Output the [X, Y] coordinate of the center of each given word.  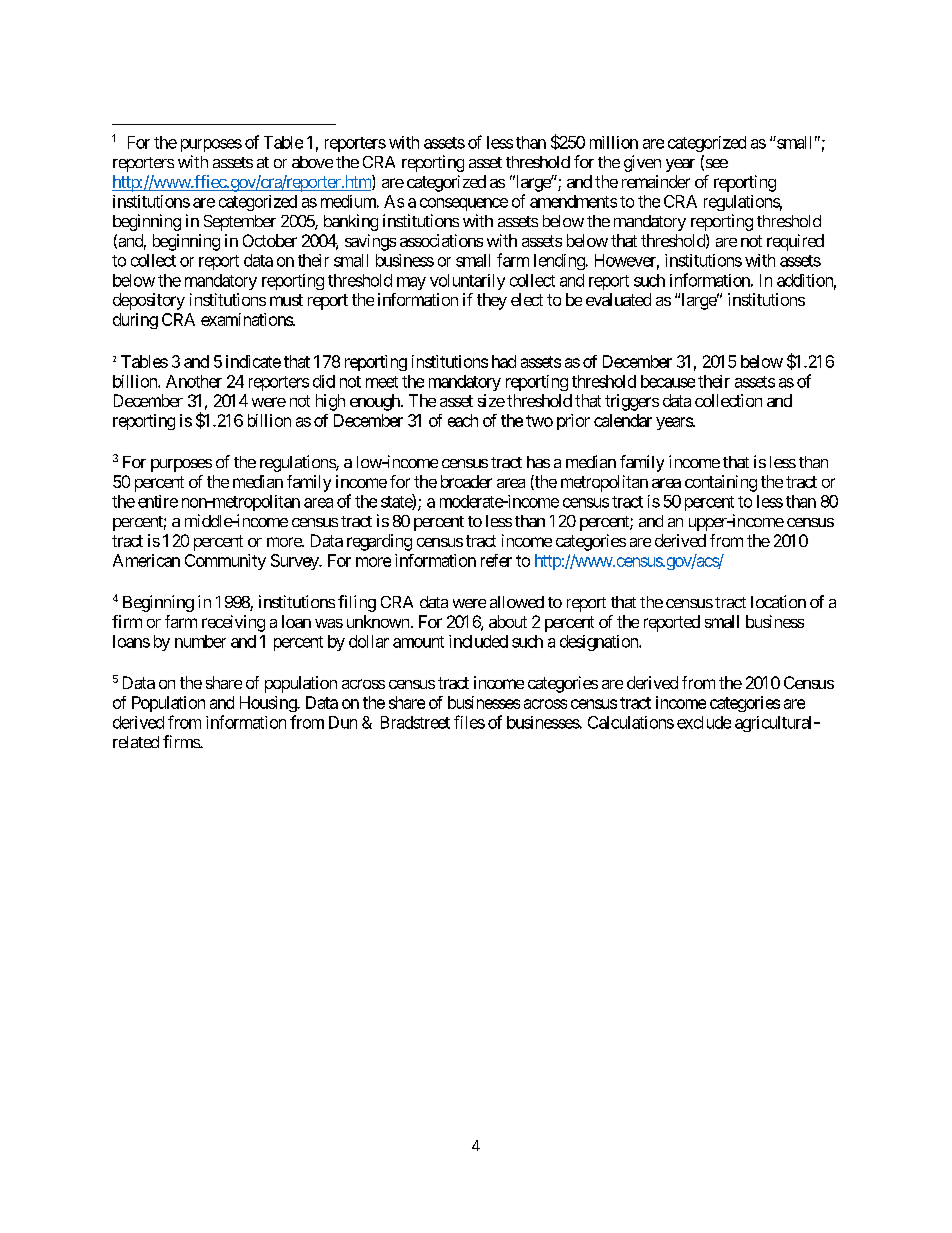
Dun [343, 722]
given [642, 163]
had [504, 361]
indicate [253, 361]
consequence [464, 204]
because [668, 381]
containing [721, 483]
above [312, 162]
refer [496, 560]
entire [158, 501]
